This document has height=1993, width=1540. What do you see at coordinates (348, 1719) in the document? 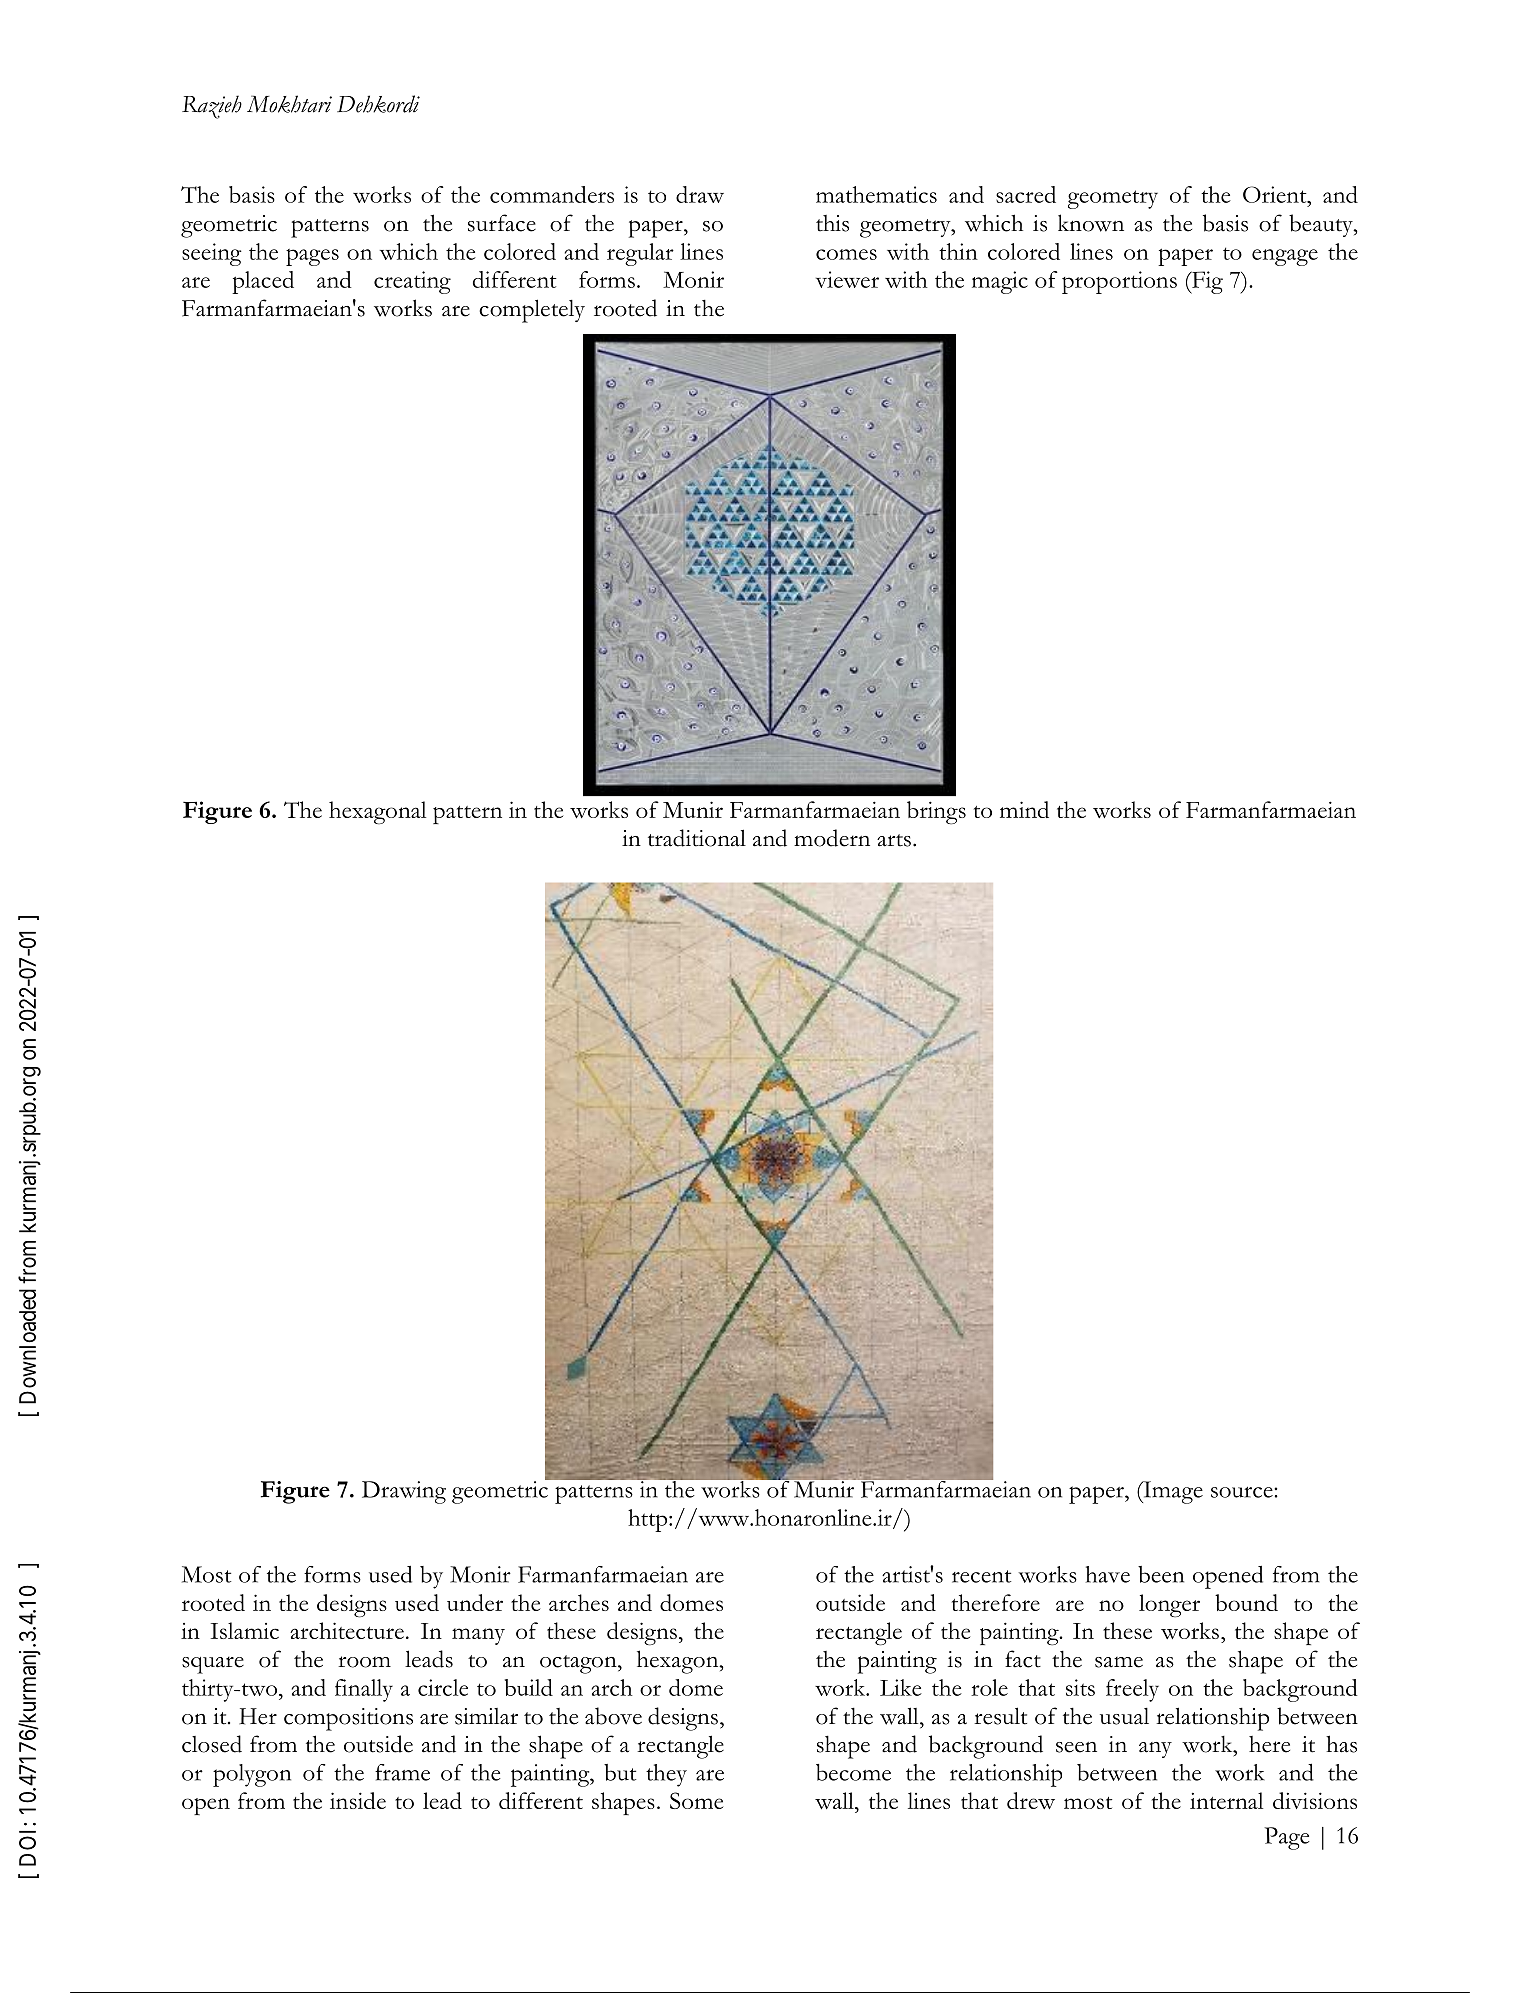
I see `compositions` at bounding box center [348, 1719].
